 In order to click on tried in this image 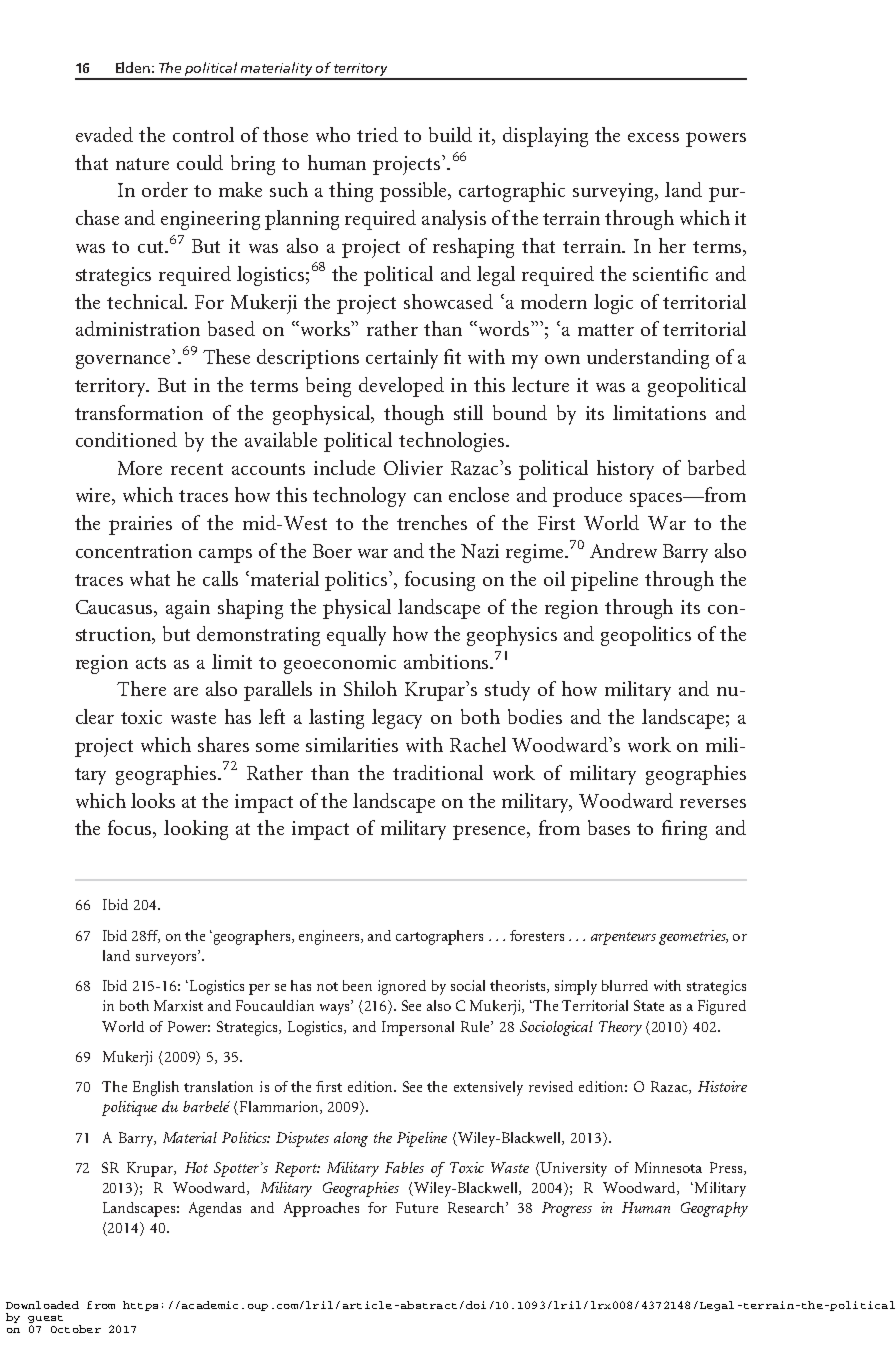, I will do `click(377, 134)`.
